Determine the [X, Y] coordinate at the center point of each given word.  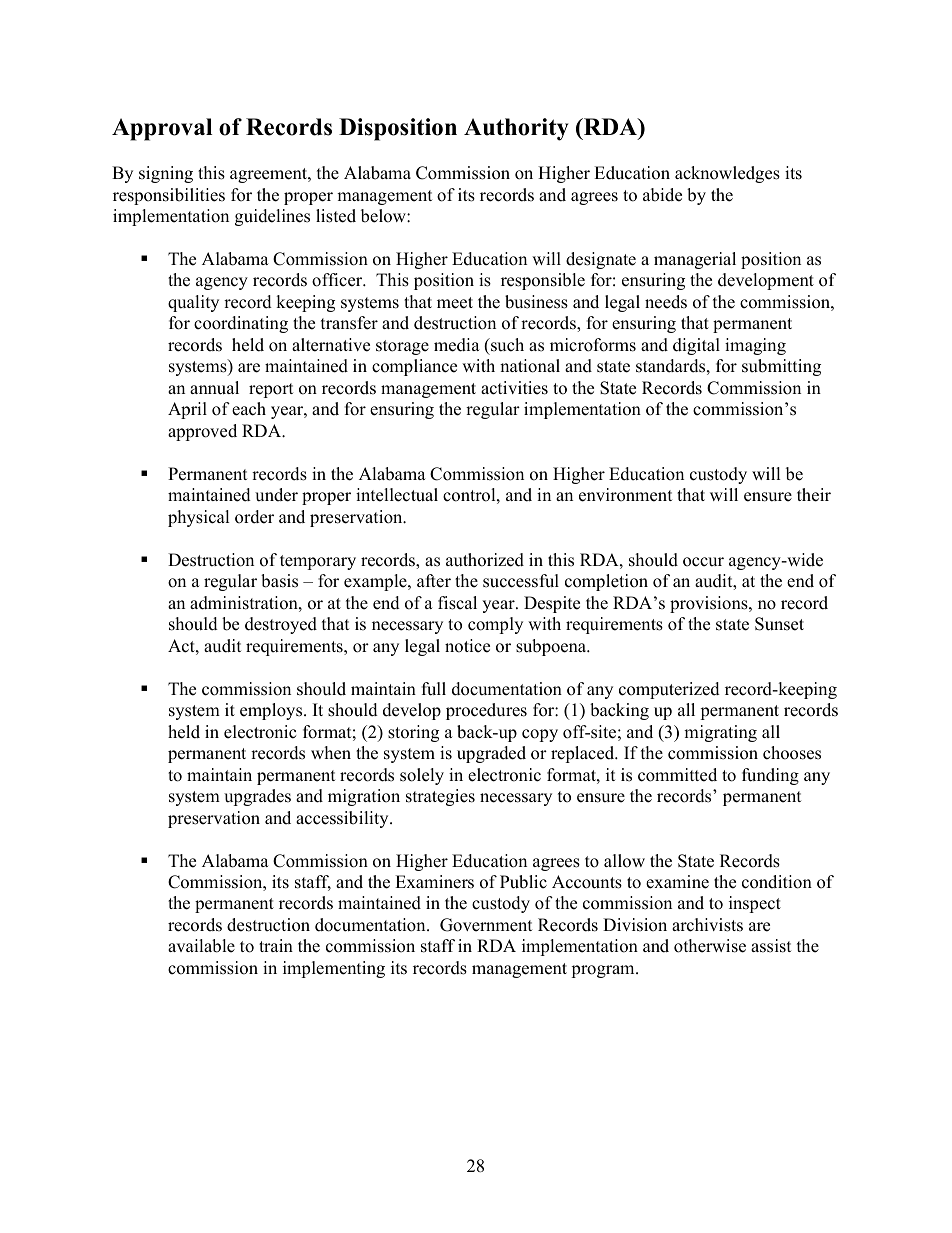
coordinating [241, 324]
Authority [516, 129]
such [506, 345]
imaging [755, 346]
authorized [485, 560]
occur [703, 562]
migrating [720, 733]
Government [486, 925]
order [254, 517]
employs [272, 711]
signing [166, 174]
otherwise [710, 946]
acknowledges [727, 174]
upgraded [491, 754]
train [276, 945]
